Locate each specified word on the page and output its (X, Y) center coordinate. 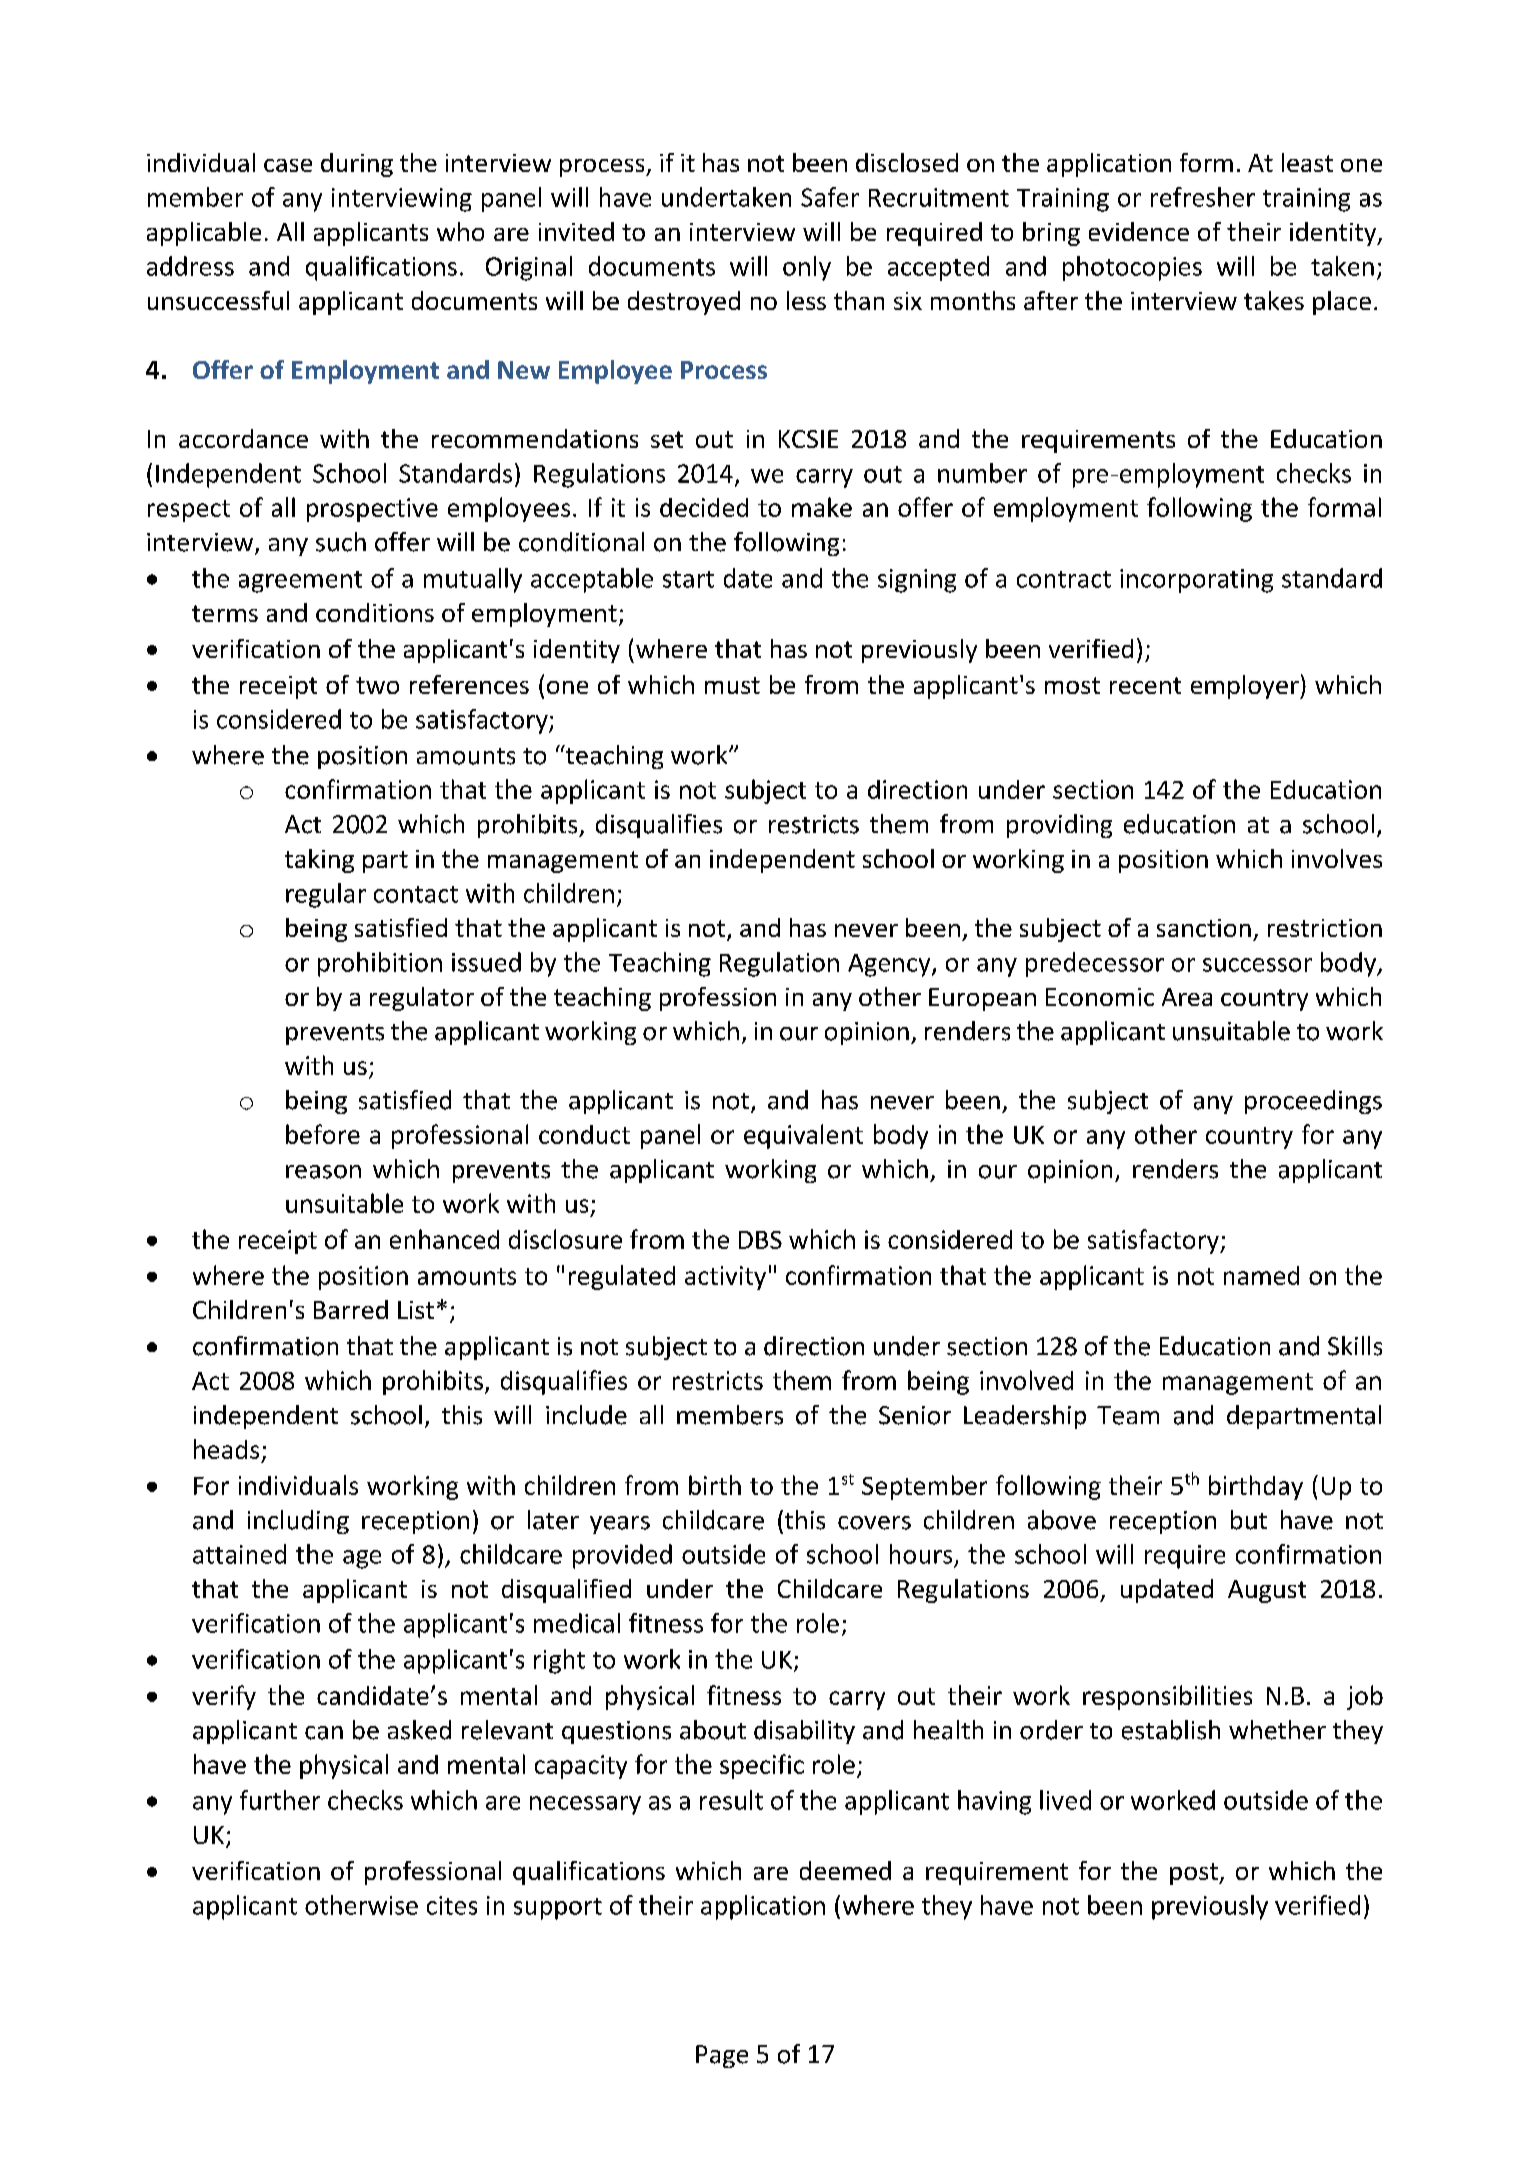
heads (226, 1449)
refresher (1203, 197)
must (732, 685)
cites (452, 1905)
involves (1337, 858)
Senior (915, 1415)
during (357, 165)
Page (722, 2056)
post (1195, 1874)
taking (319, 861)
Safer (830, 197)
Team (1128, 1415)
